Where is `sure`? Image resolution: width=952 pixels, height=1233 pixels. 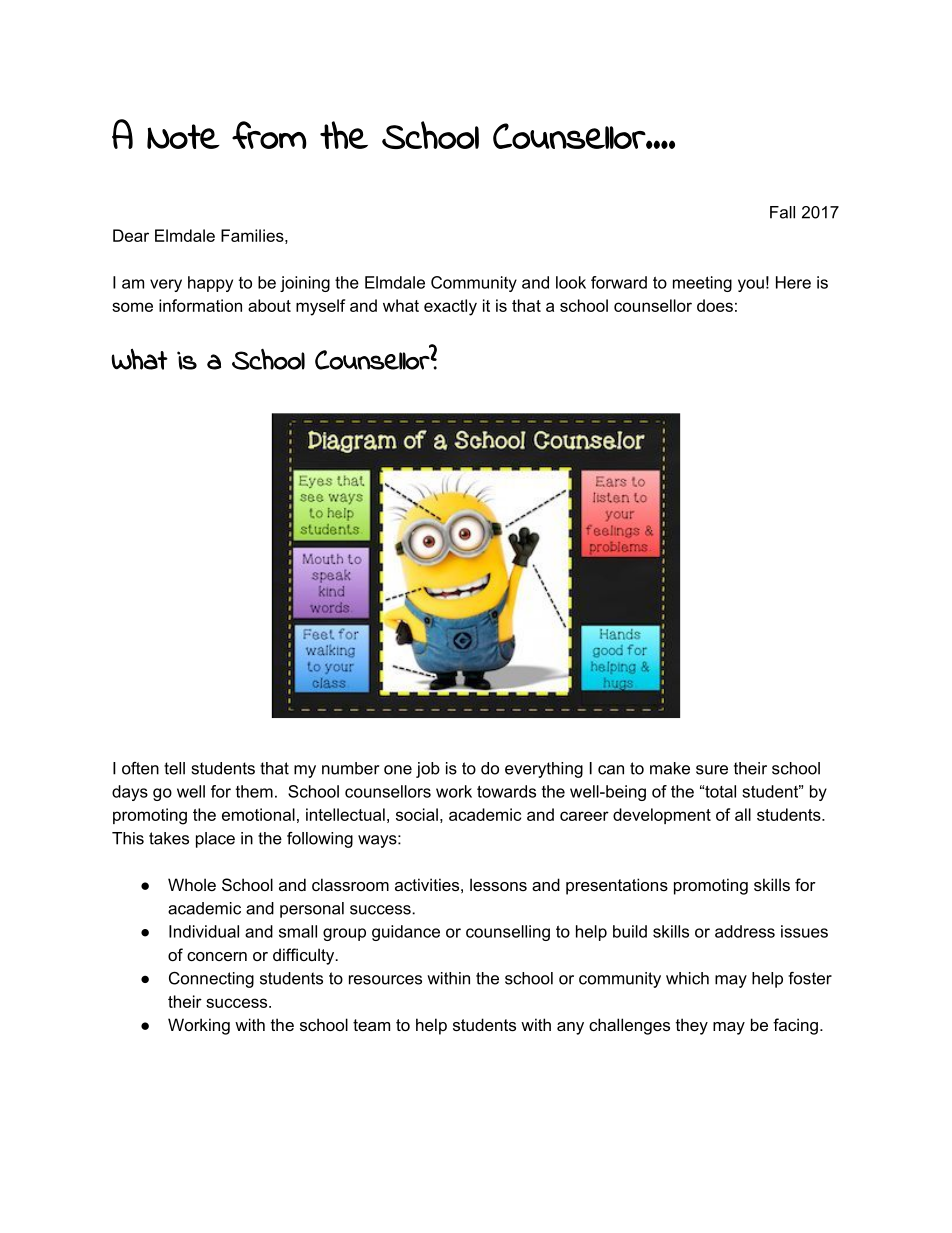
sure is located at coordinates (712, 770).
